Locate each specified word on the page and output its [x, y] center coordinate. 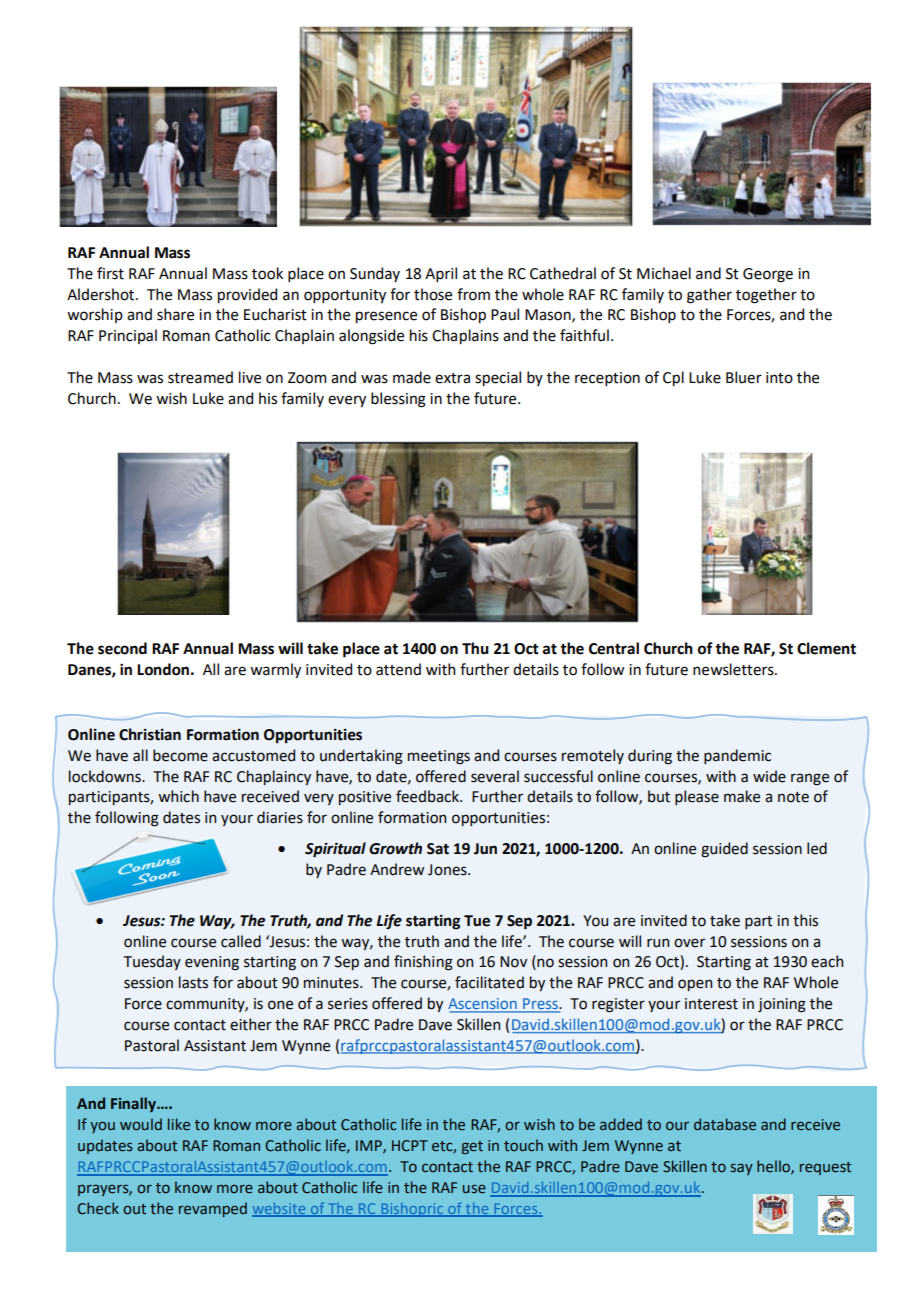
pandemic [737, 756]
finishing [423, 963]
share [175, 314]
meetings [439, 757]
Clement [826, 648]
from [473, 294]
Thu [475, 648]
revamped [213, 1209]
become [180, 755]
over [689, 943]
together [766, 296]
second [122, 648]
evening [212, 963]
